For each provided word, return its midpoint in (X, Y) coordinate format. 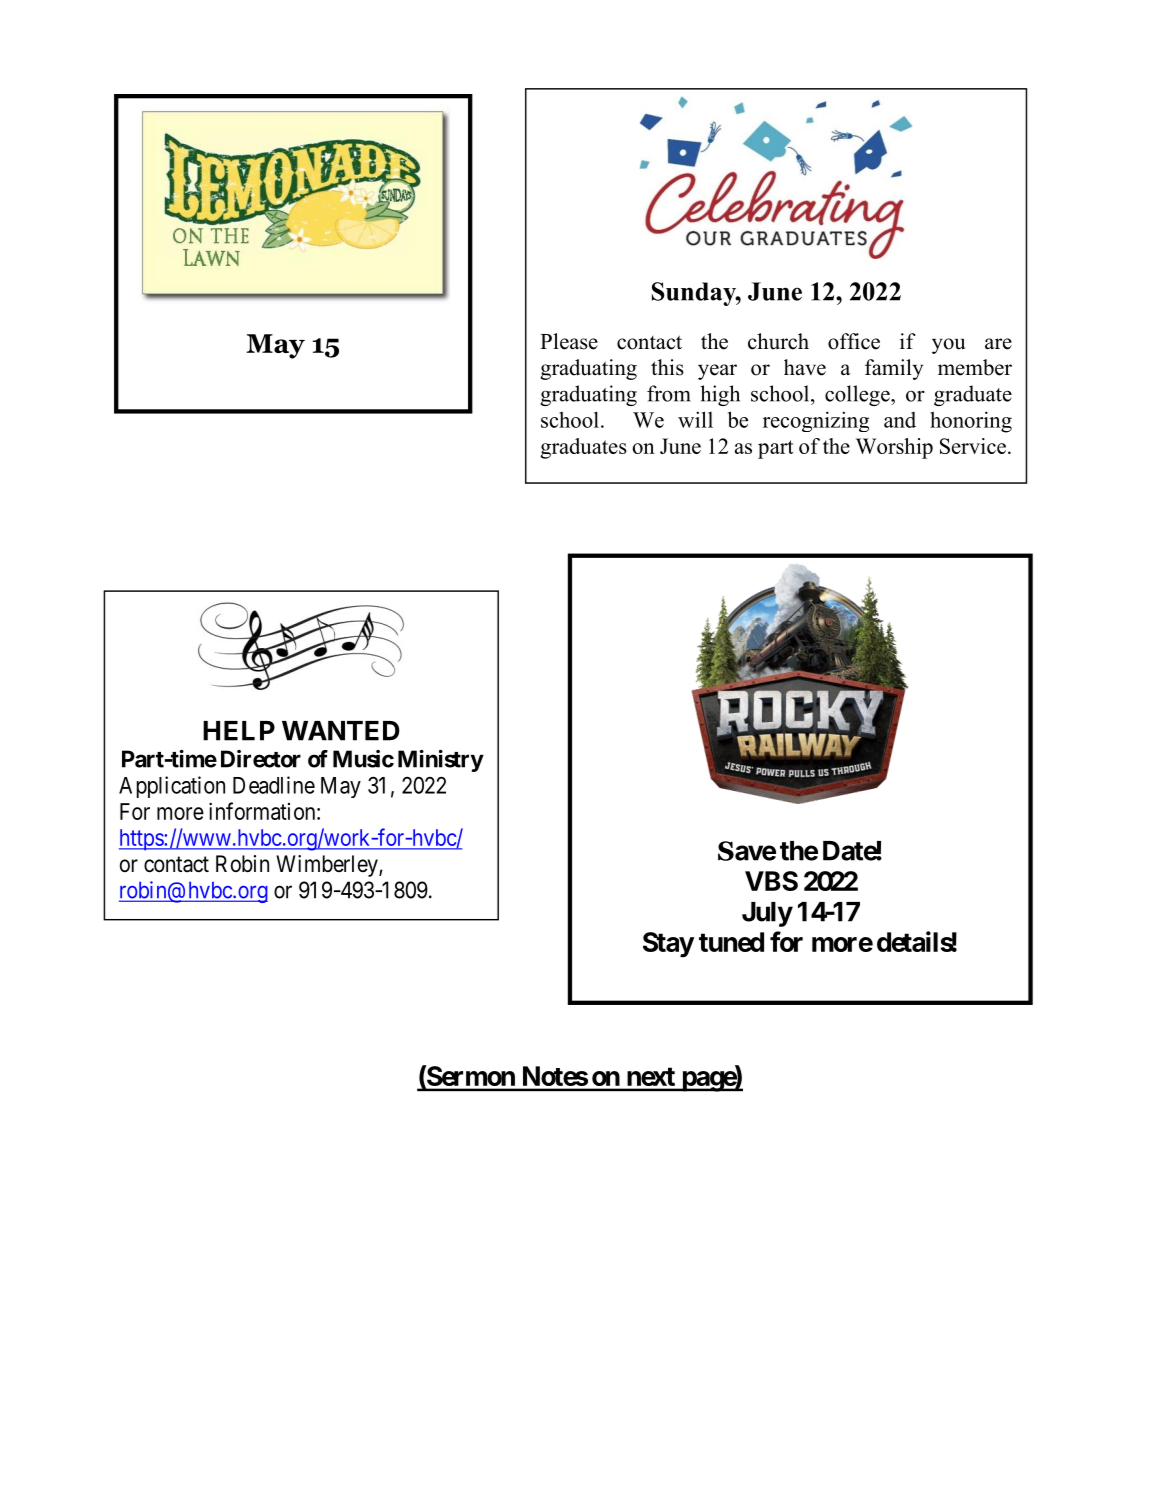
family (894, 369)
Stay (668, 945)
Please (569, 341)
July (767, 914)
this (667, 367)
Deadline (274, 785)
